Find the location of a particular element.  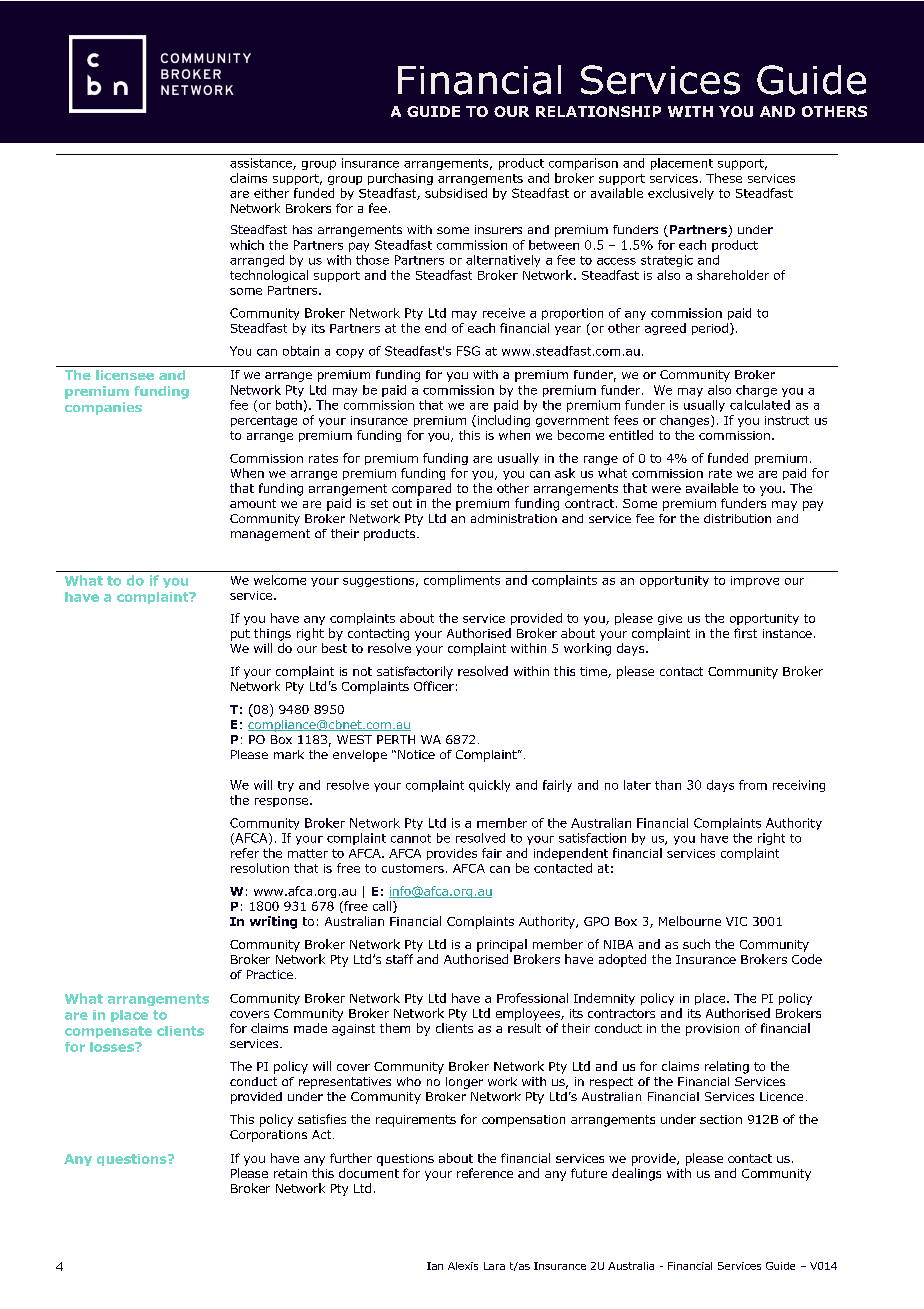

retain is located at coordinates (290, 1173).
